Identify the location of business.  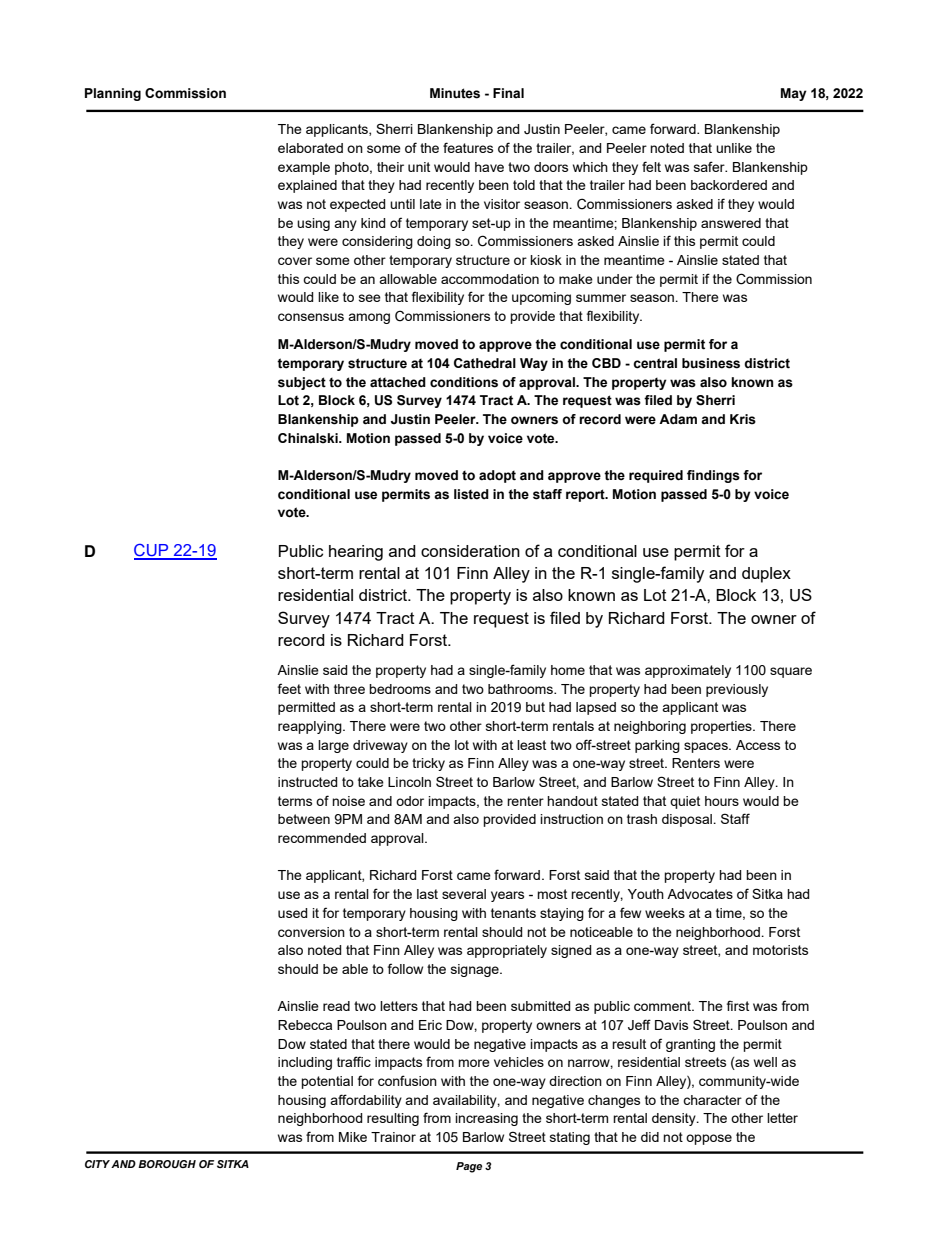
(711, 363).
